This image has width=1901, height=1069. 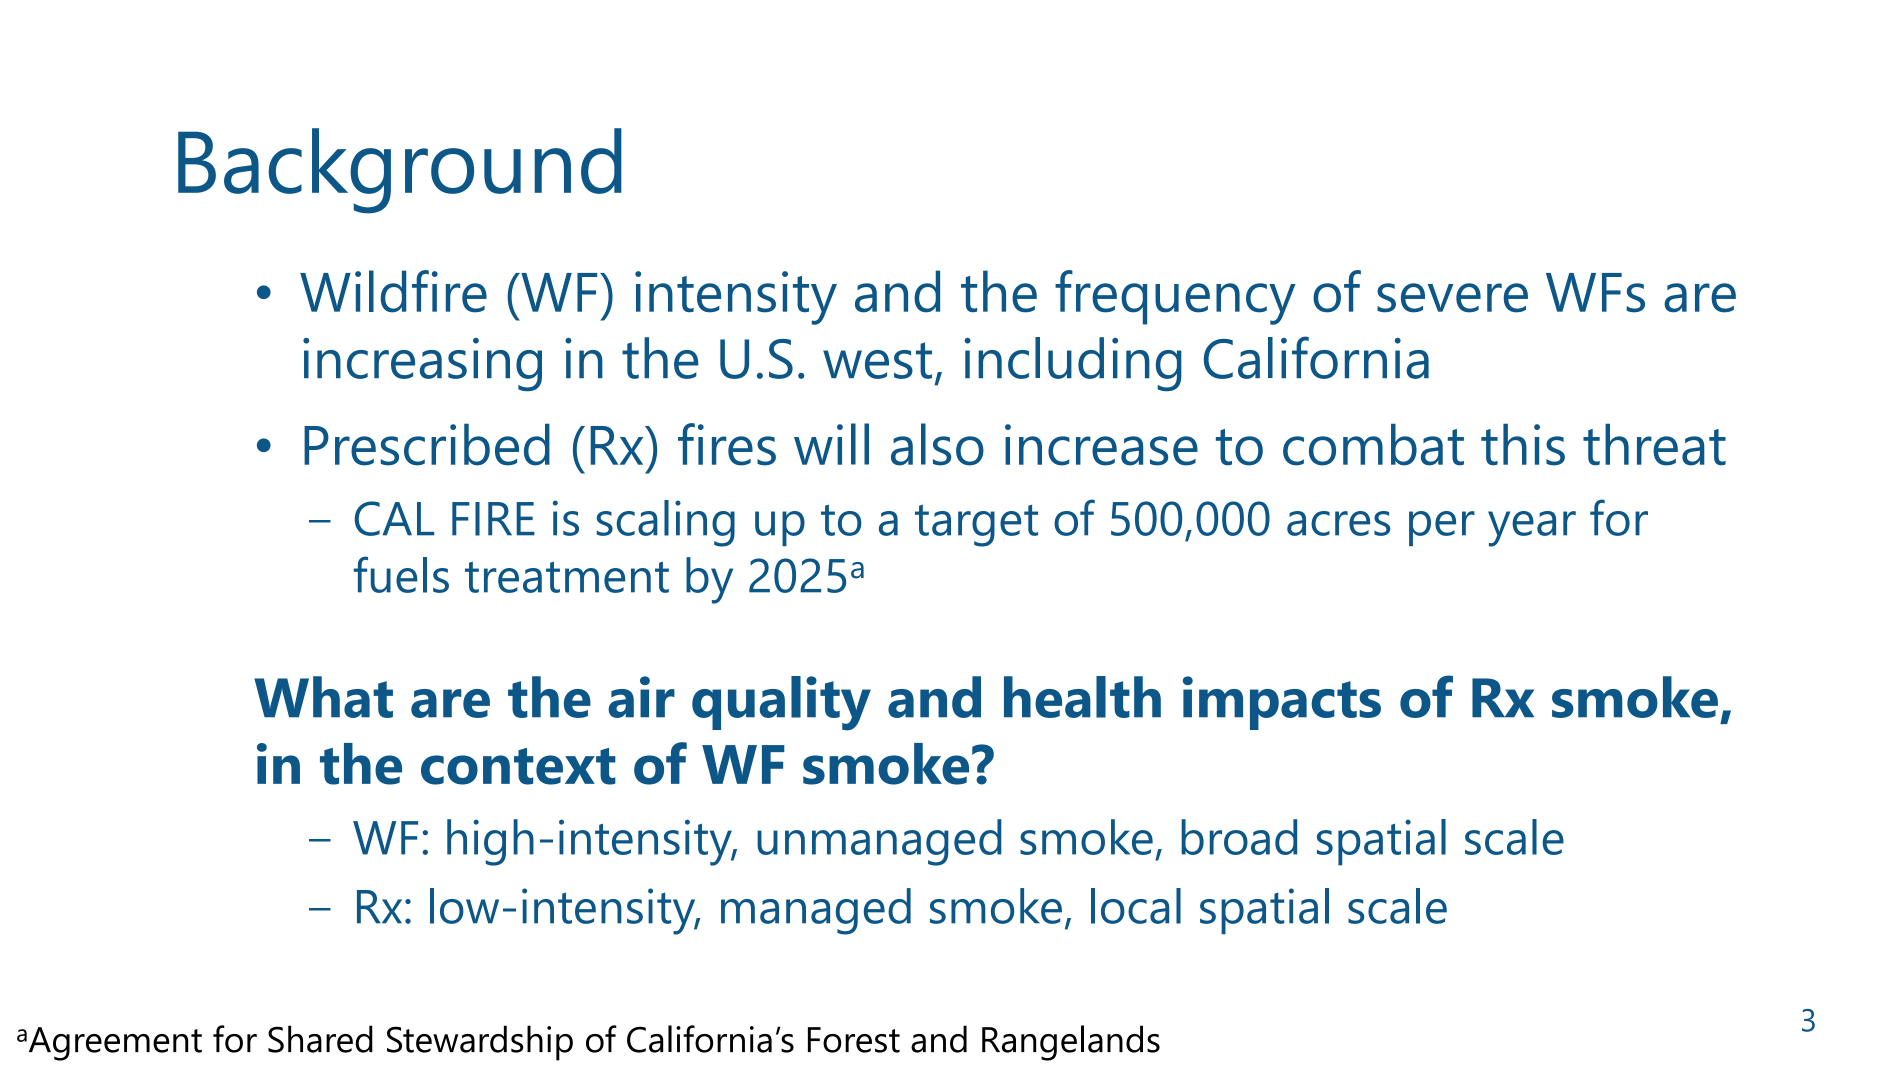 I want to click on Rangelands, so click(x=1071, y=1043).
